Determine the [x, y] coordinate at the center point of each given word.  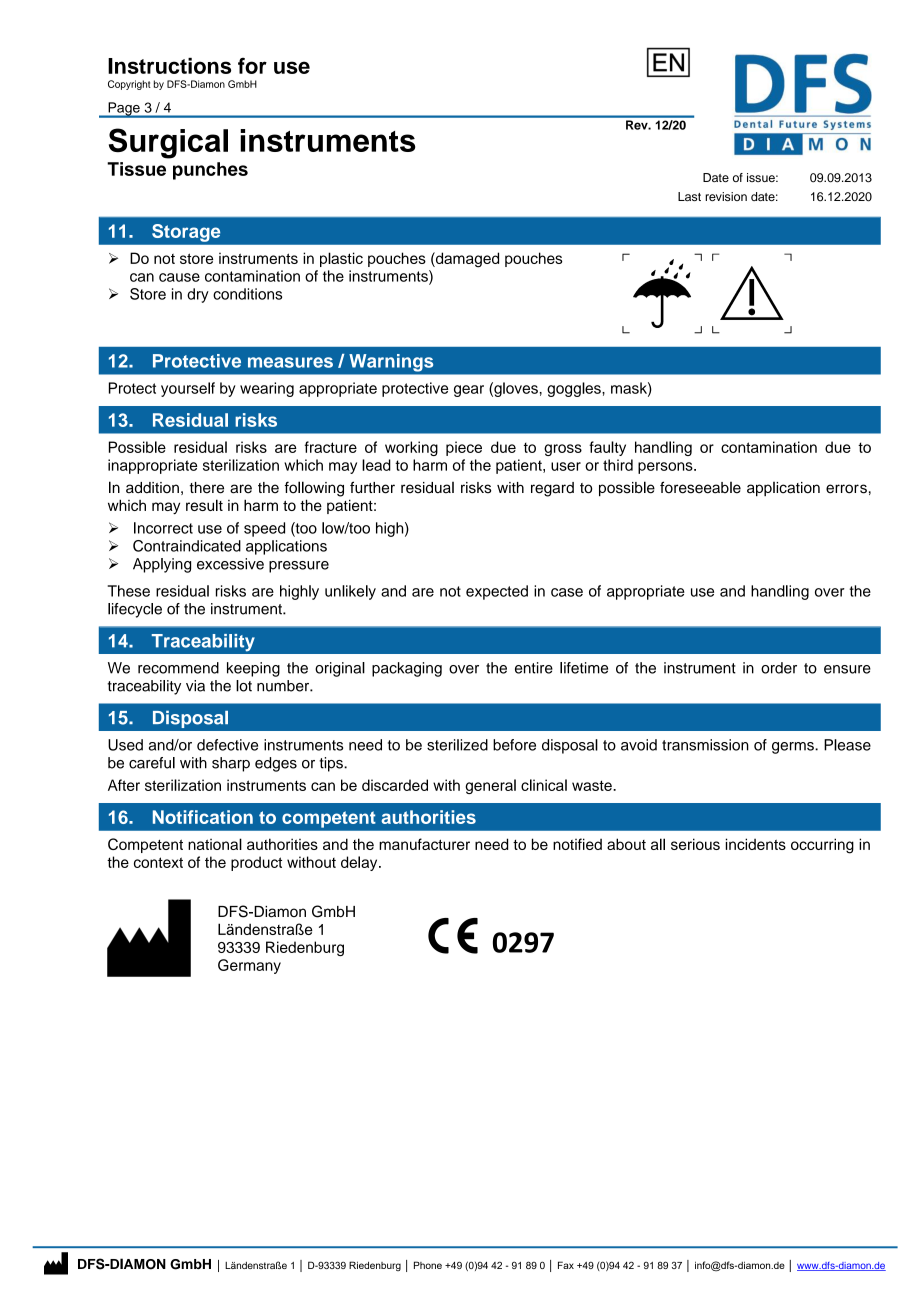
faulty [607, 448]
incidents [756, 844]
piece [464, 448]
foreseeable [700, 487]
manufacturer [424, 844]
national [215, 844]
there [207, 488]
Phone [428, 1265]
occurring [822, 846]
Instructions [169, 66]
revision [726, 196]
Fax [566, 1265]
